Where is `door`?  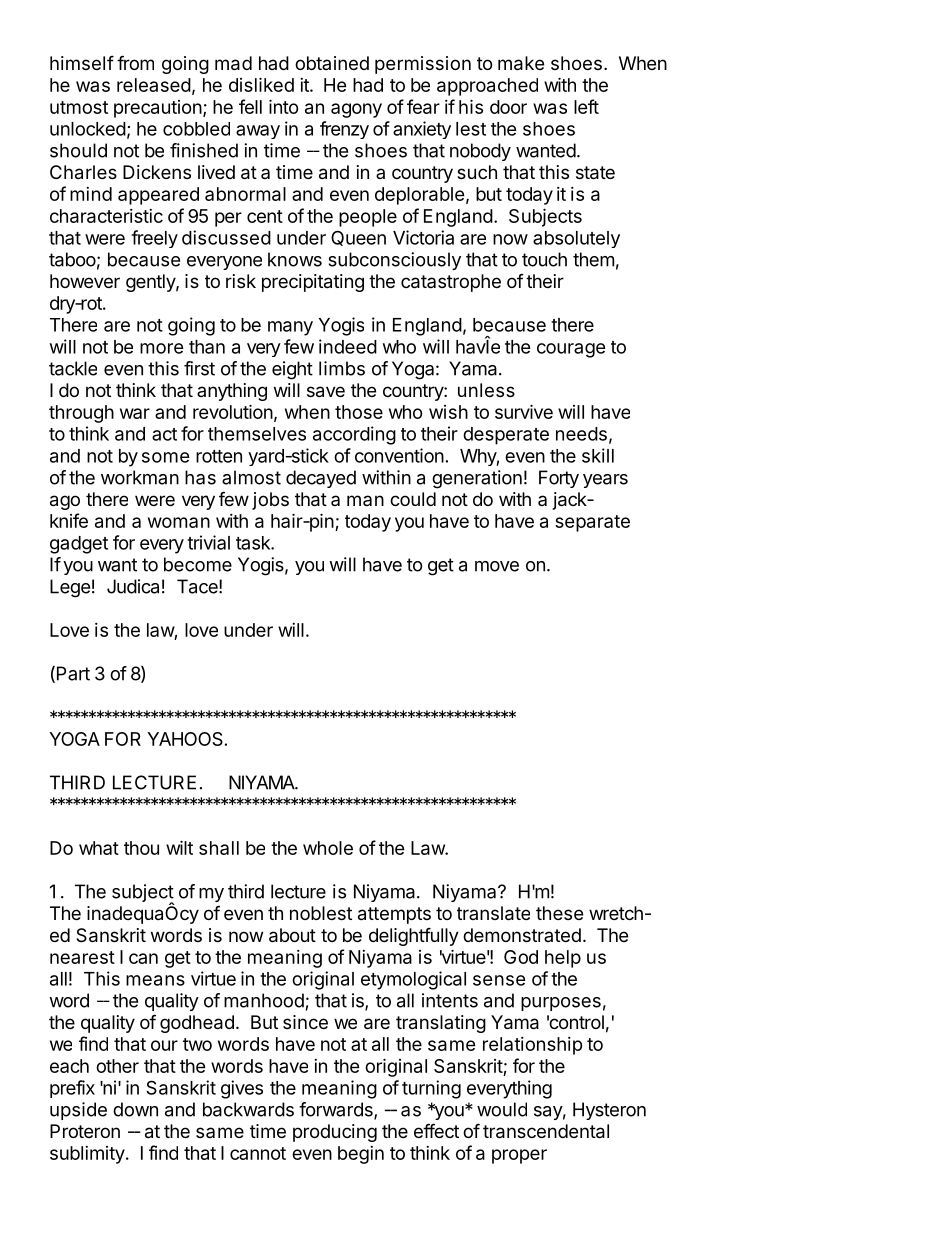
door is located at coordinates (508, 107).
